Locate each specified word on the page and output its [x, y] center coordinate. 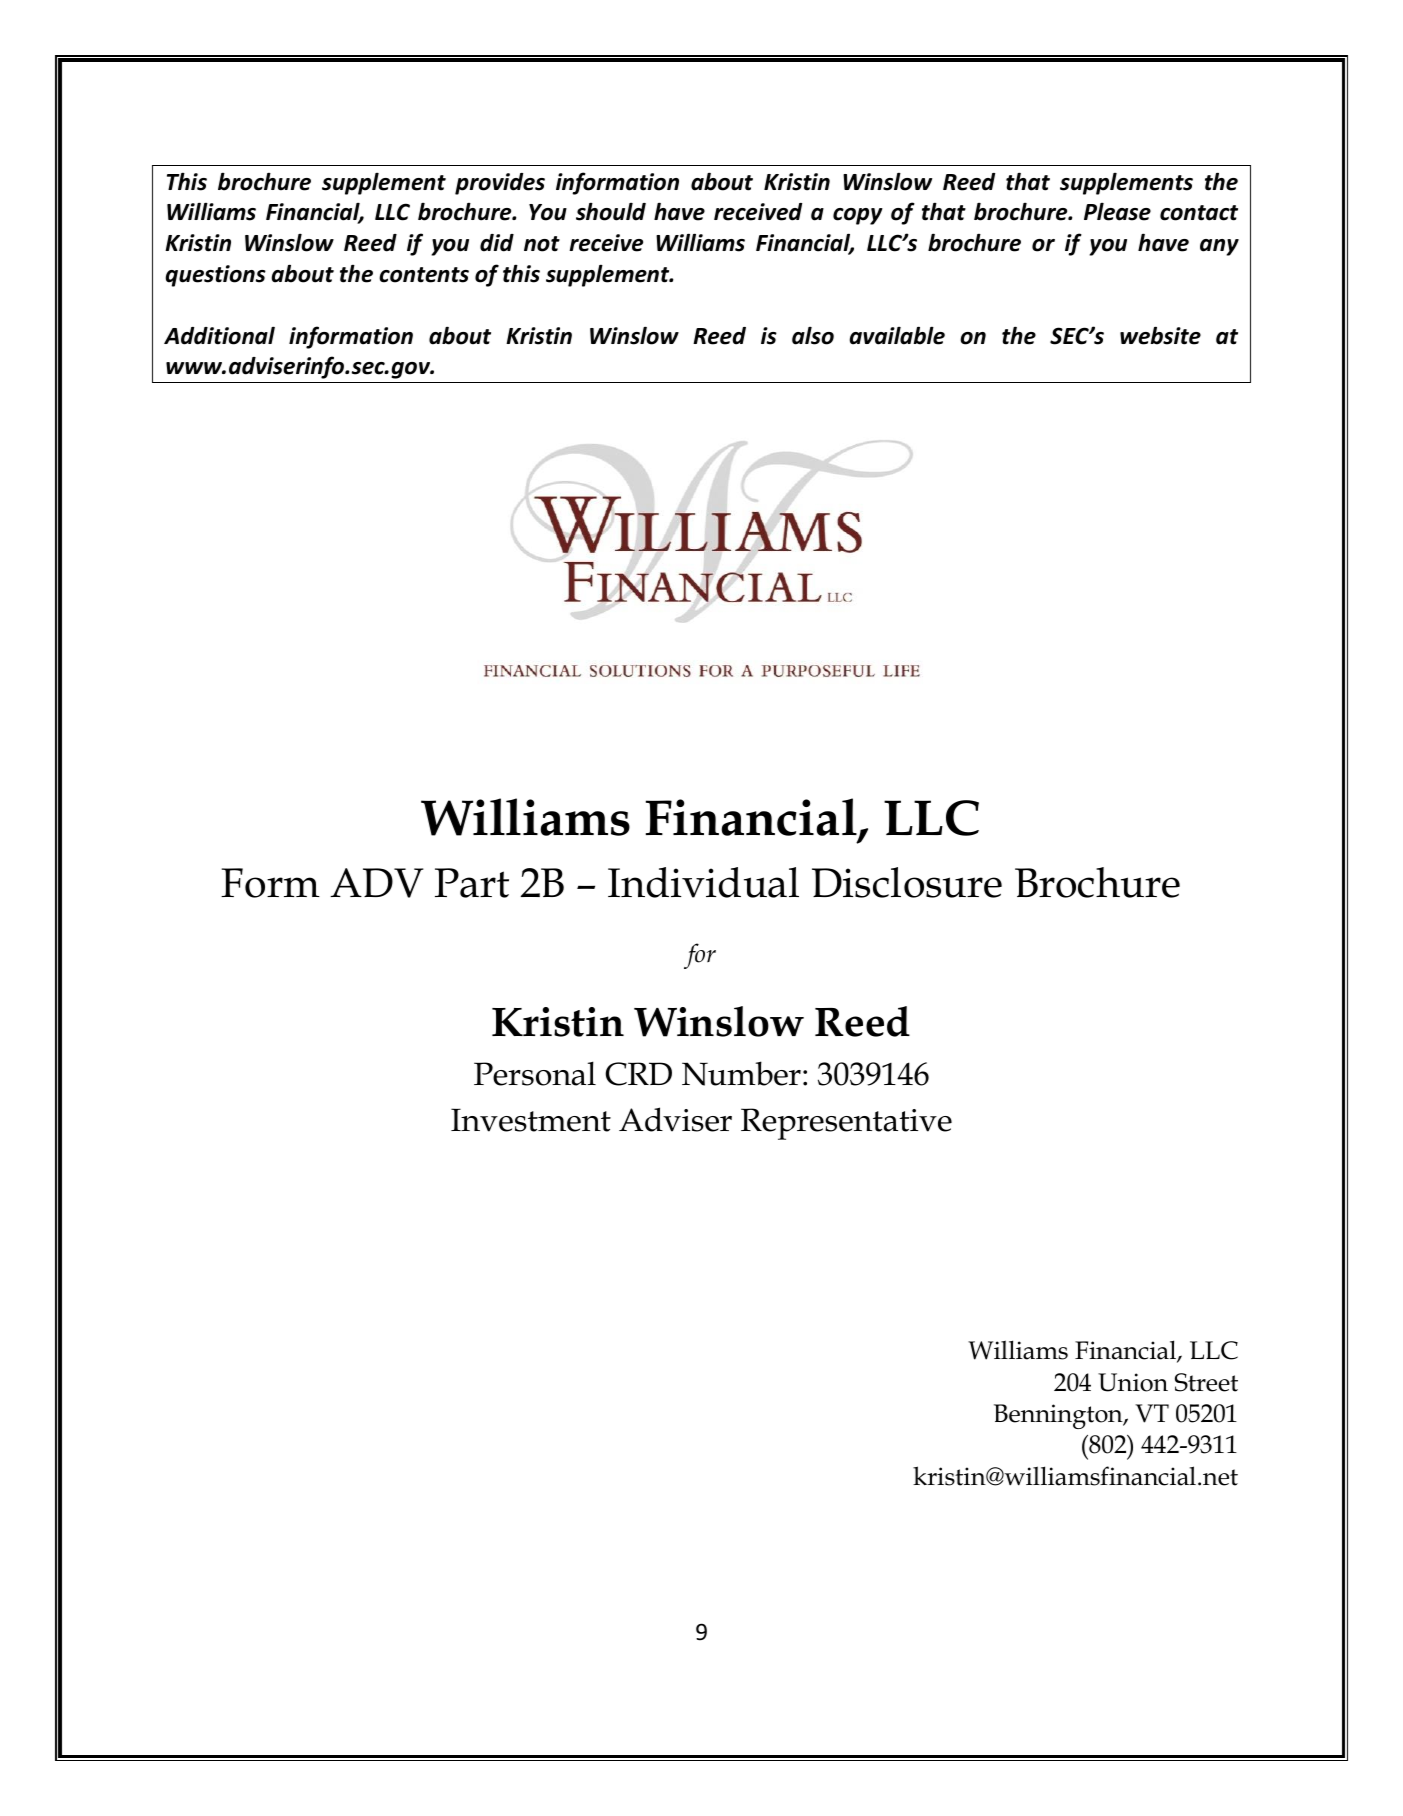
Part [472, 883]
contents [424, 275]
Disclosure [907, 882]
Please [1117, 211]
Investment [531, 1120]
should [611, 211]
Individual [703, 882]
